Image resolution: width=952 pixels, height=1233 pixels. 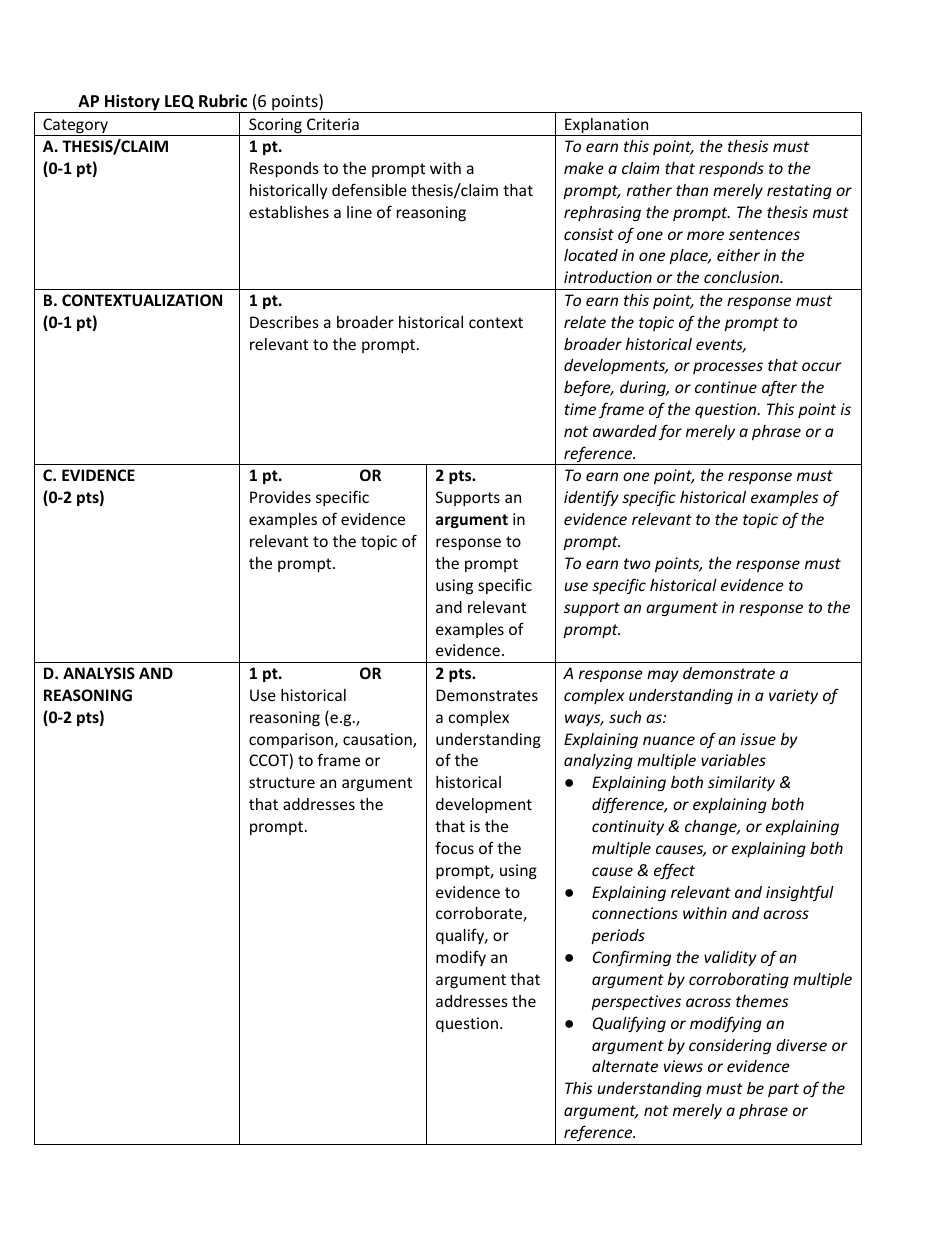 I want to click on two, so click(x=637, y=563).
